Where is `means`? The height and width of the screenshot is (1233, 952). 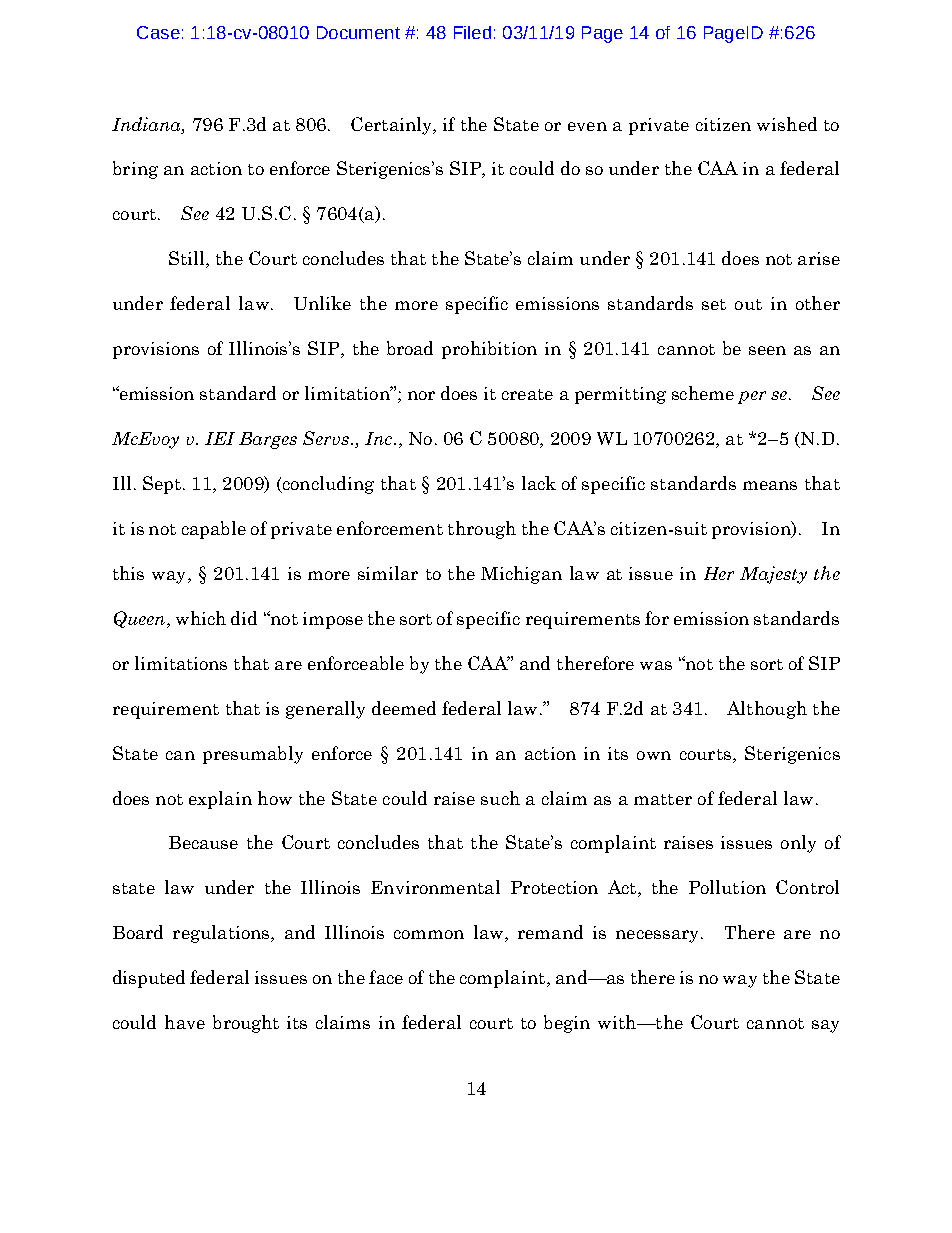
means is located at coordinates (770, 485).
